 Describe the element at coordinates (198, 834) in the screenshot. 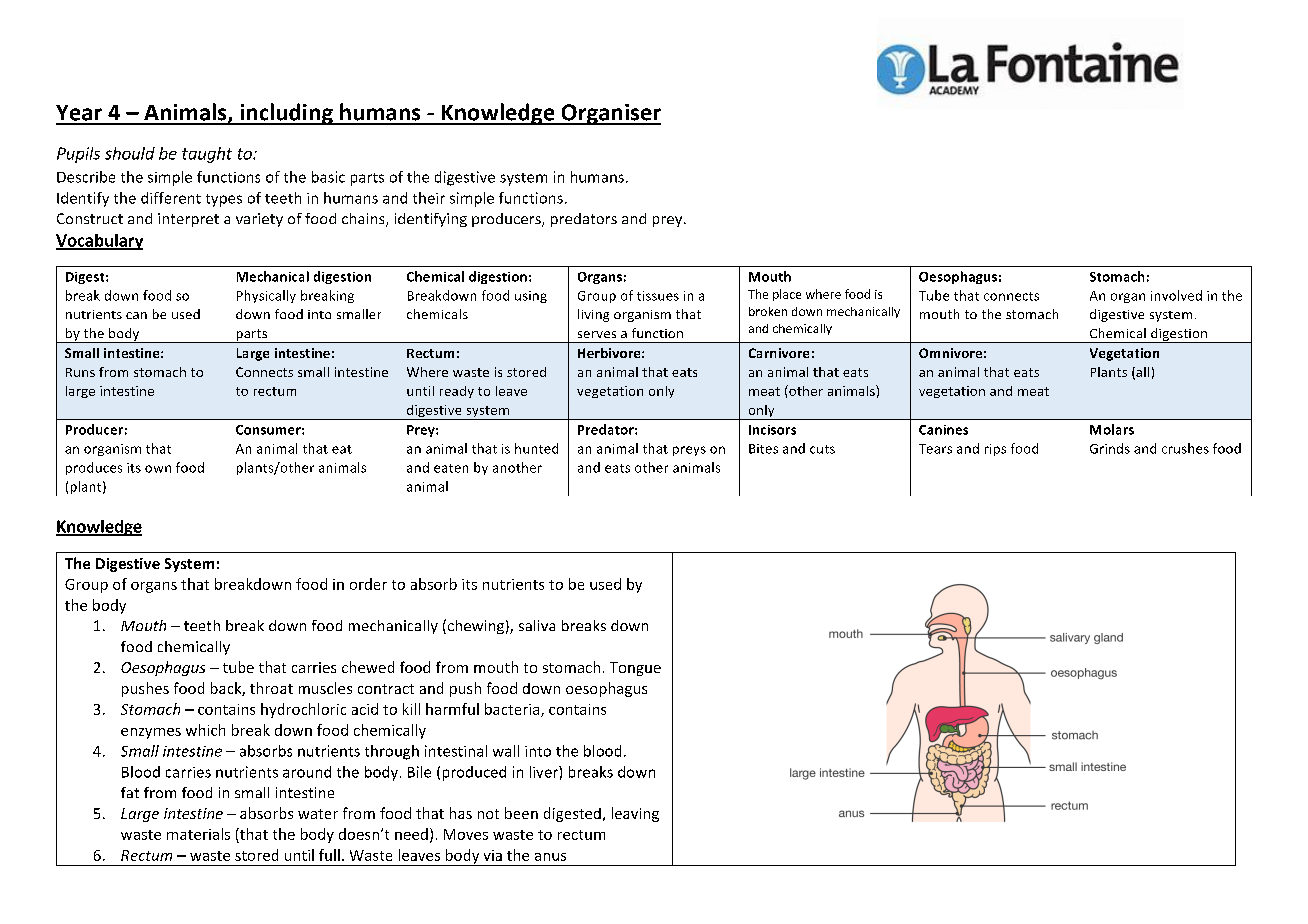

I see `materials` at that location.
